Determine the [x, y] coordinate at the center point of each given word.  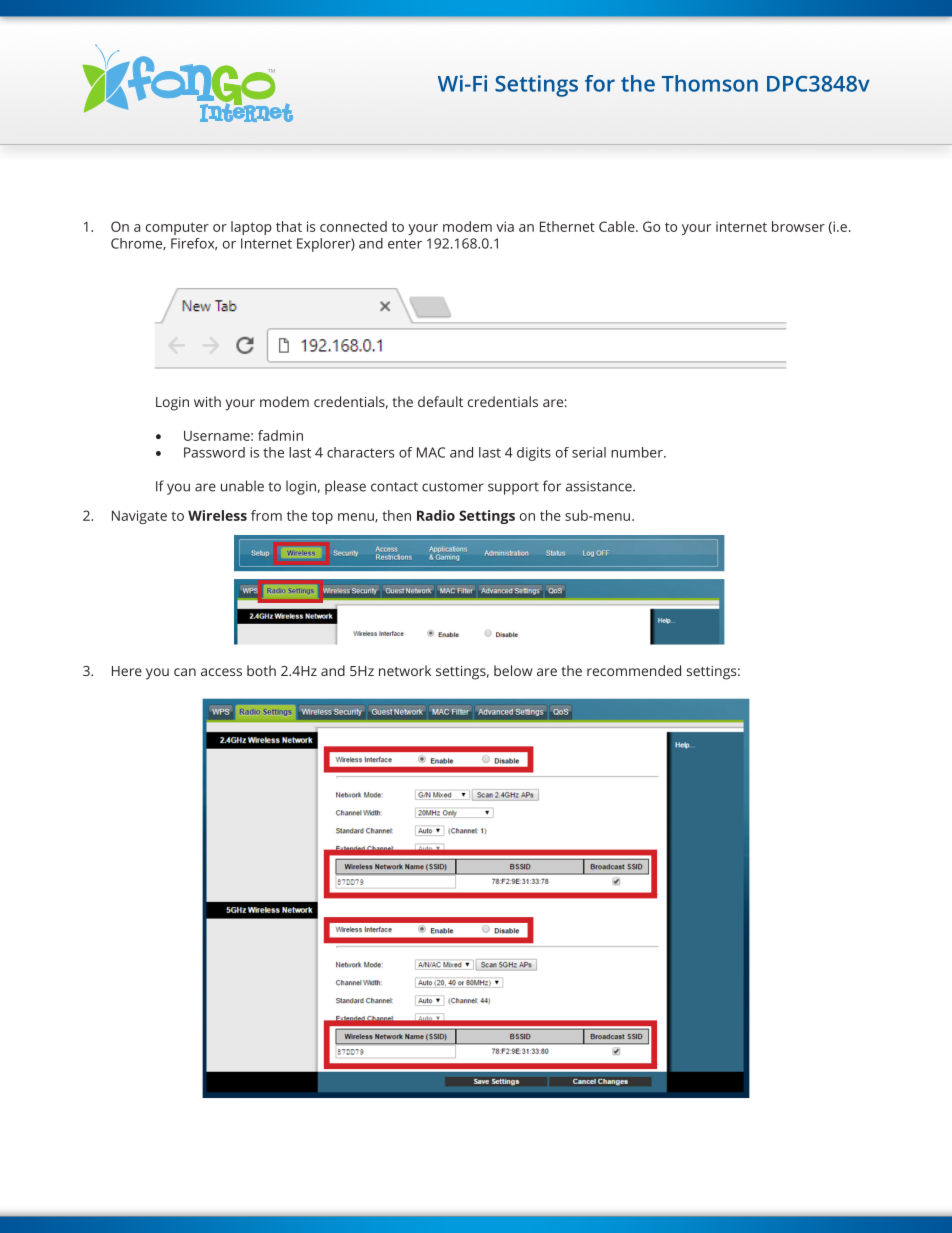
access [221, 672]
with [207, 401]
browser [798, 226]
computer [177, 228]
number [638, 452]
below [513, 670]
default [440, 401]
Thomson [710, 83]
